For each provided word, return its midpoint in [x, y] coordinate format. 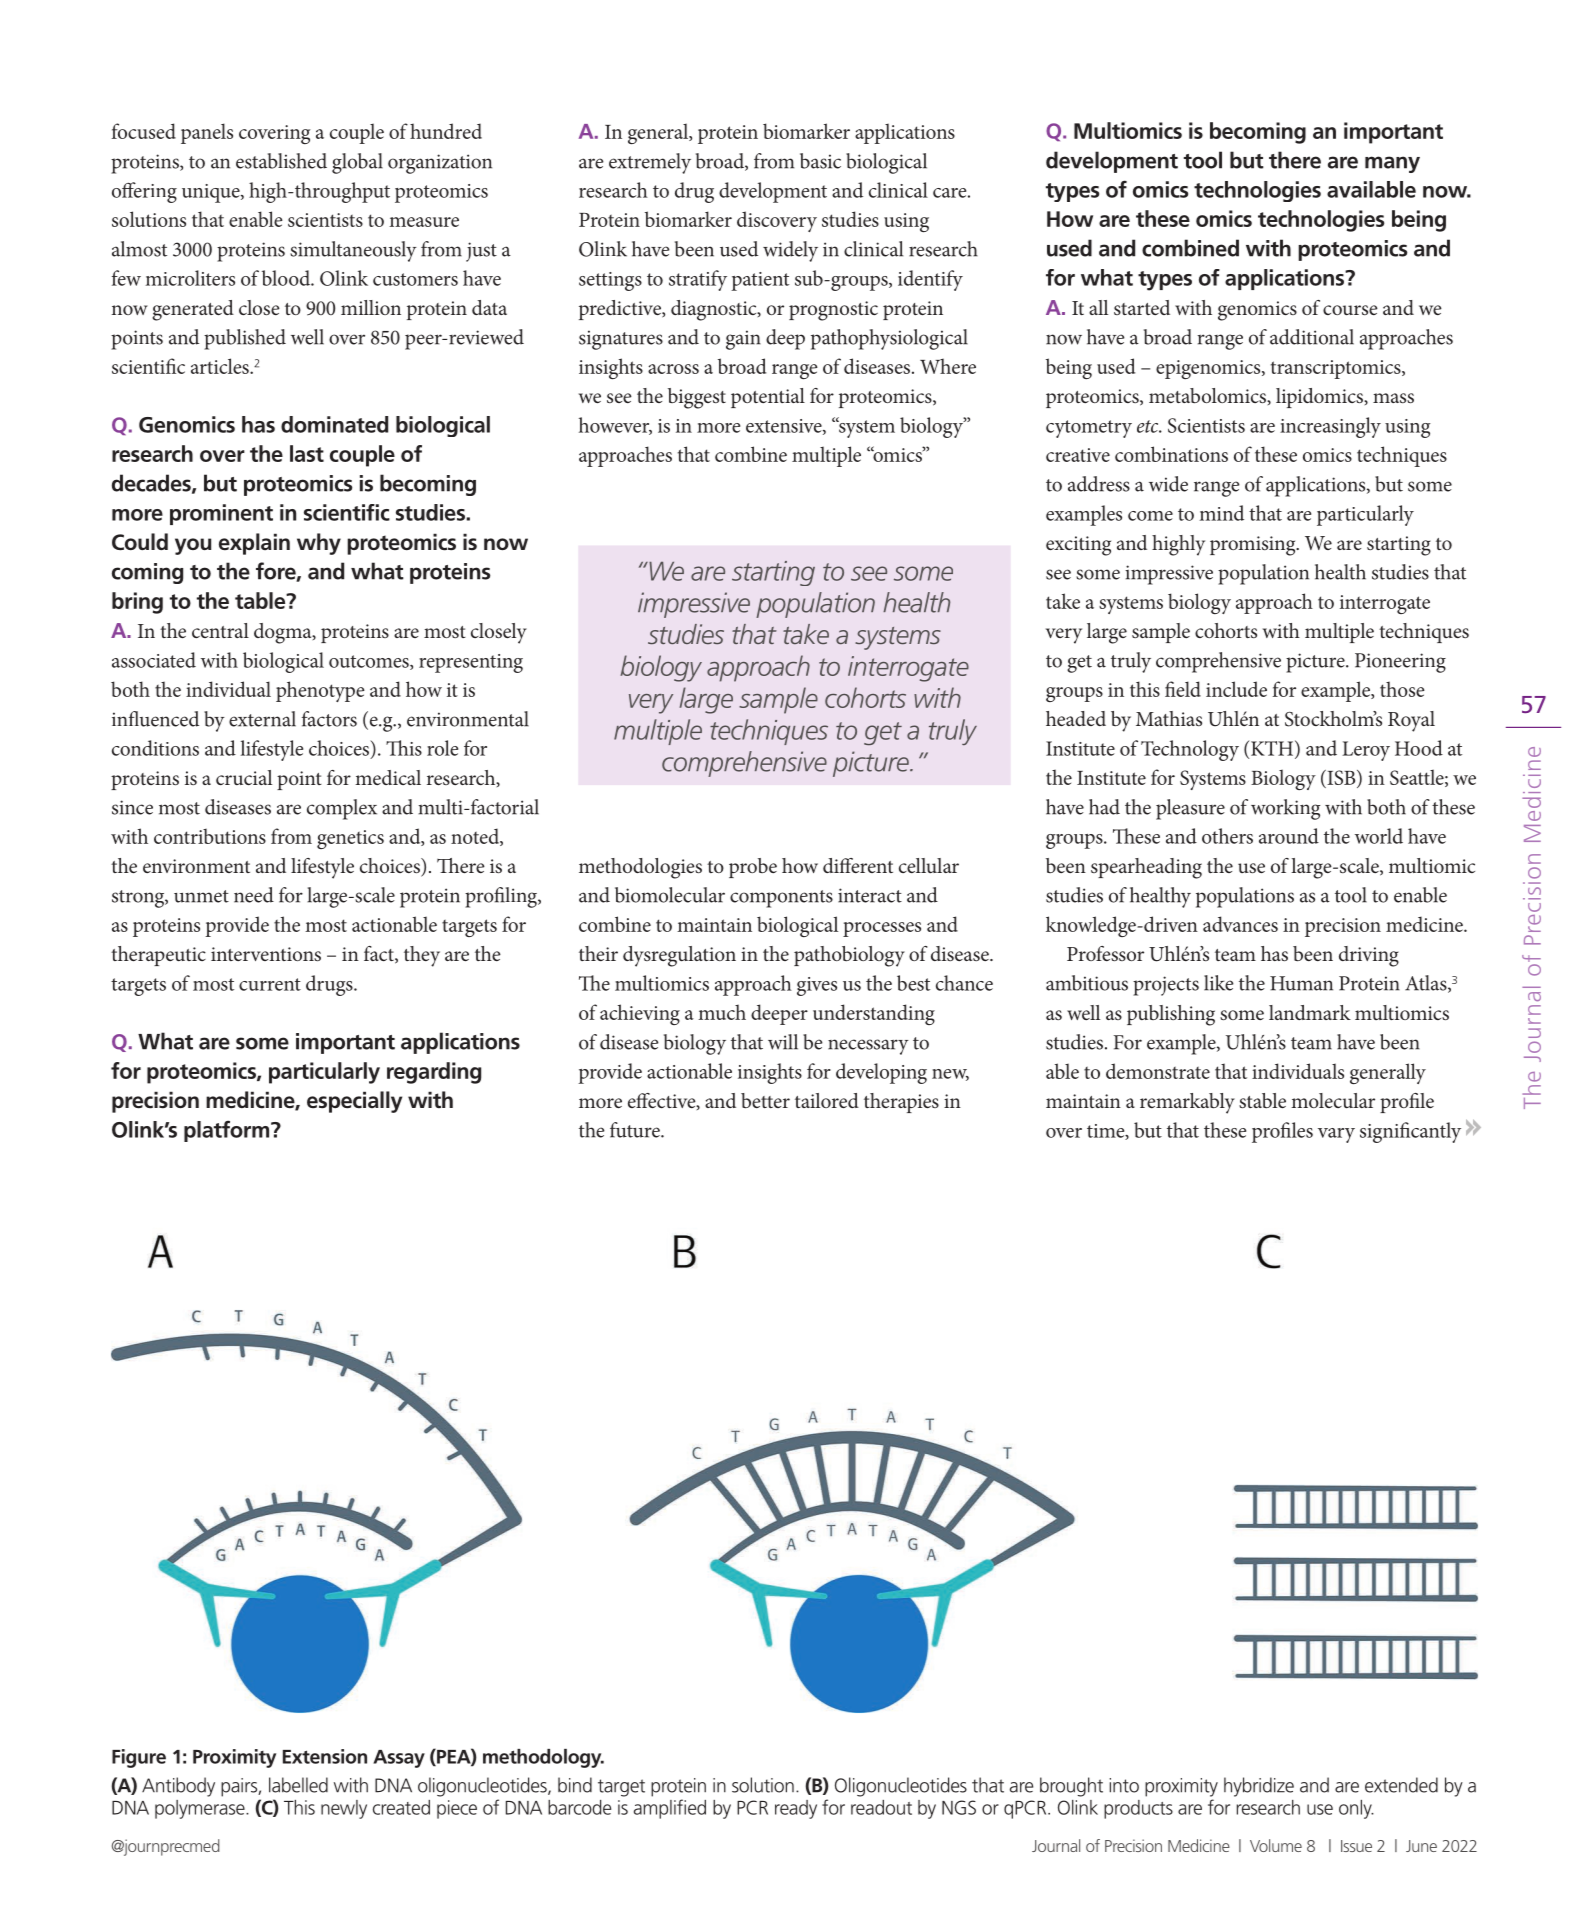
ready [796, 1809]
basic [820, 161]
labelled [298, 1785]
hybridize [1259, 1787]
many [1392, 164]
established [281, 161]
